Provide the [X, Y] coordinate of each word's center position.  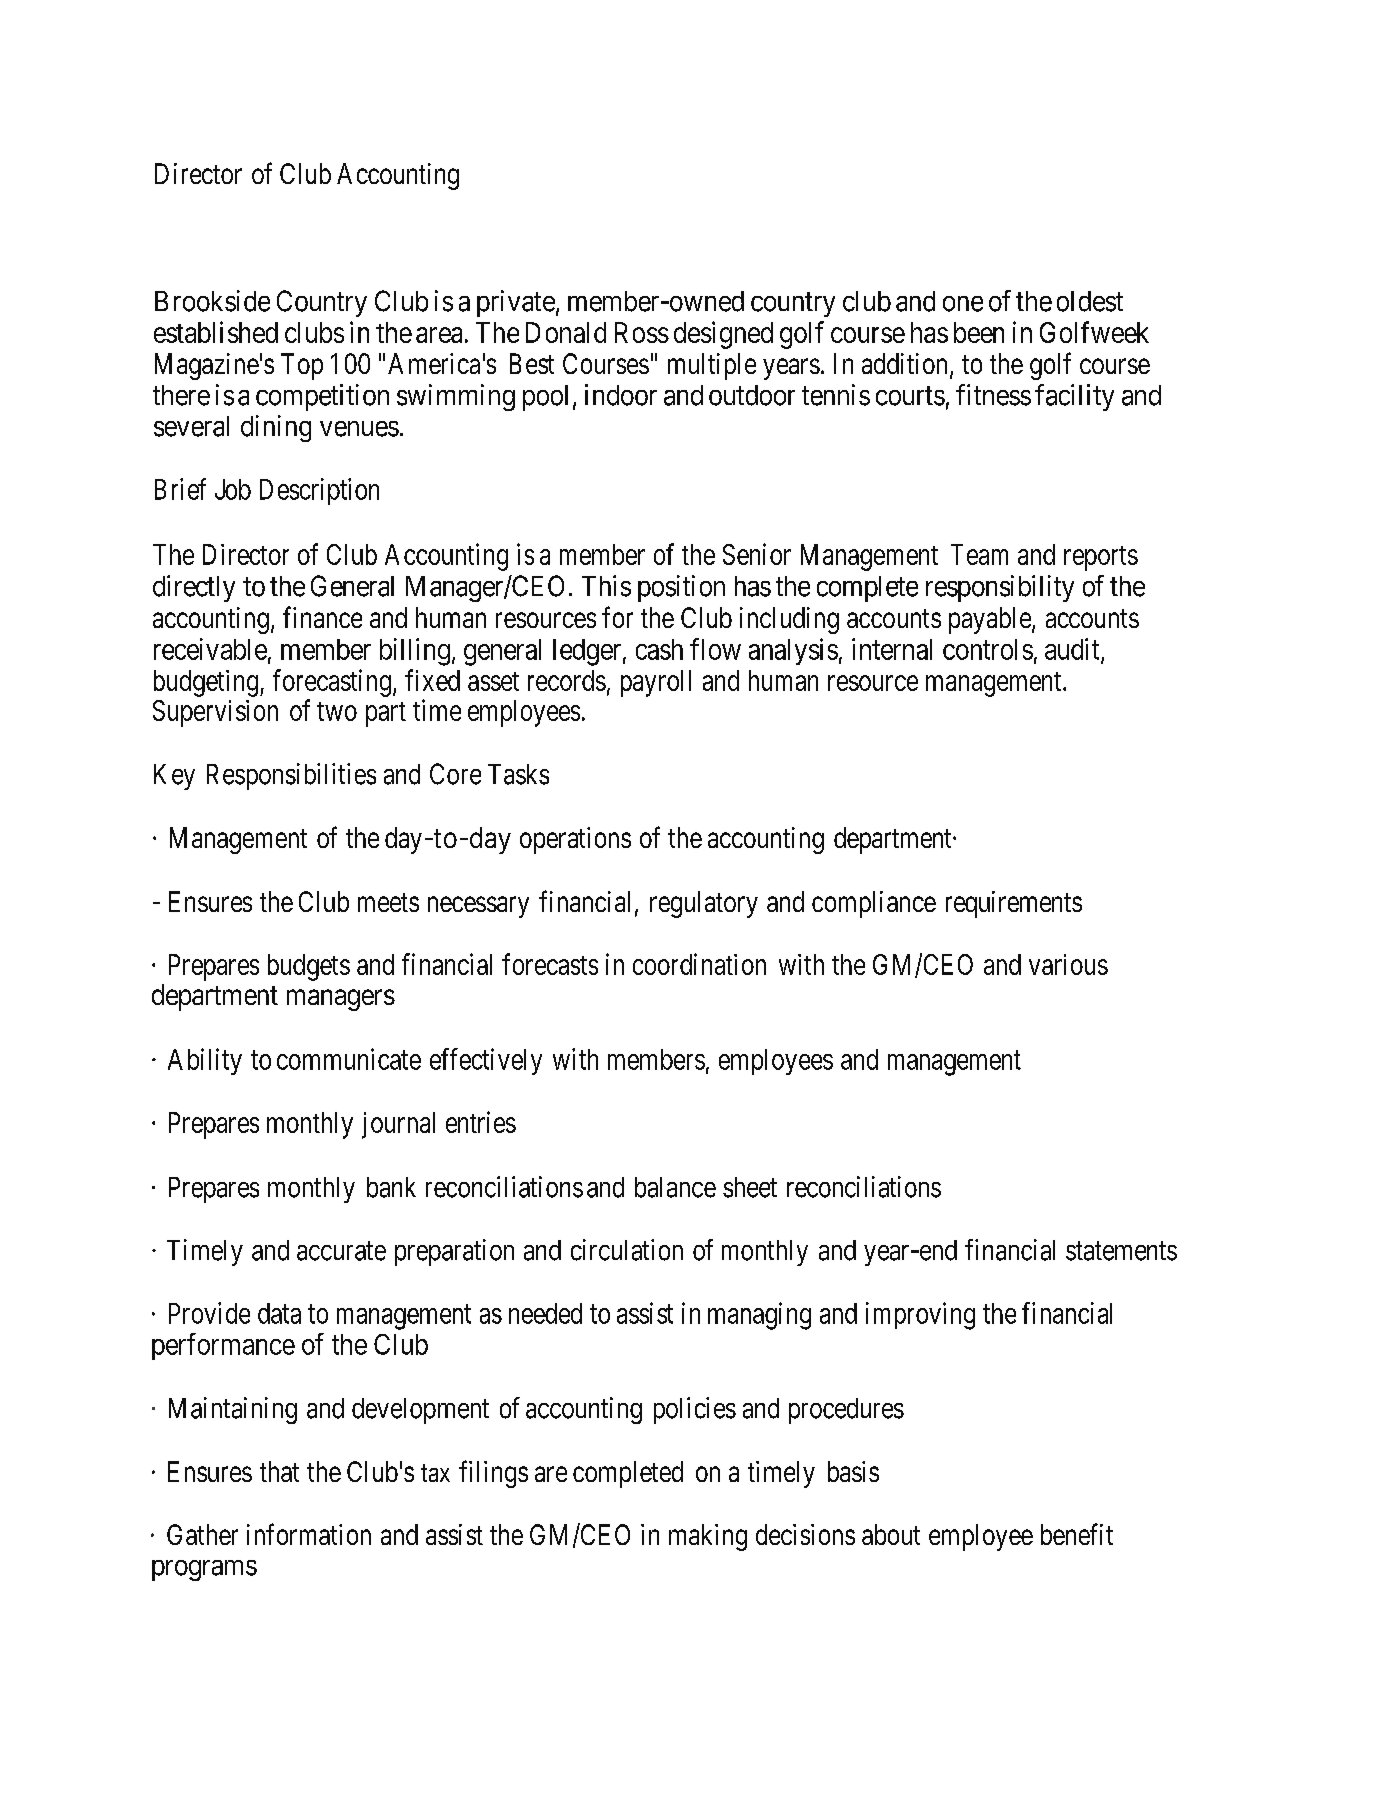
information [309, 1534]
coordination [699, 964]
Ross [642, 332]
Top [302, 366]
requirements [1014, 904]
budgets [309, 967]
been [979, 332]
